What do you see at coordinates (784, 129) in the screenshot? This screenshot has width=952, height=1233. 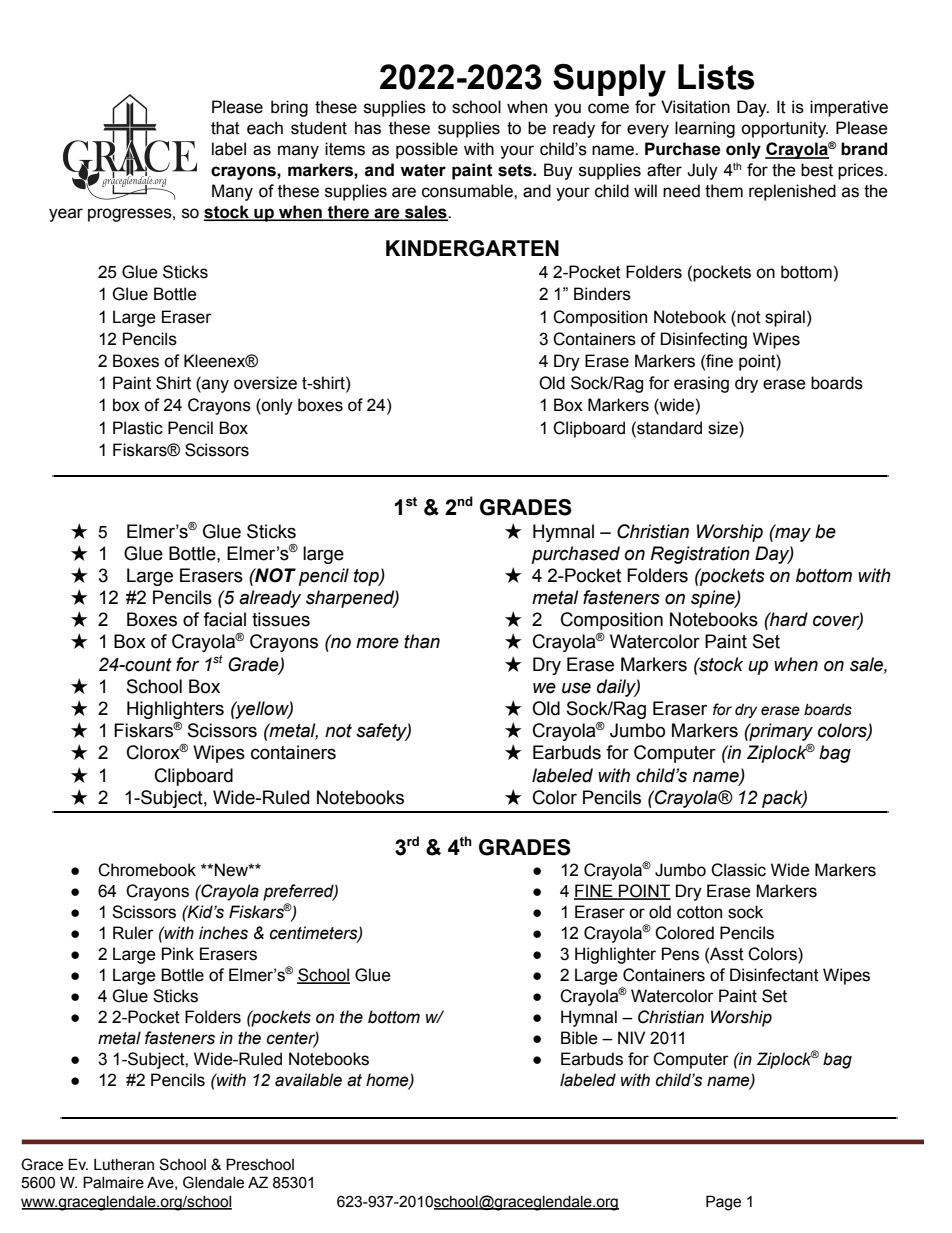 I see `opportunity` at bounding box center [784, 129].
